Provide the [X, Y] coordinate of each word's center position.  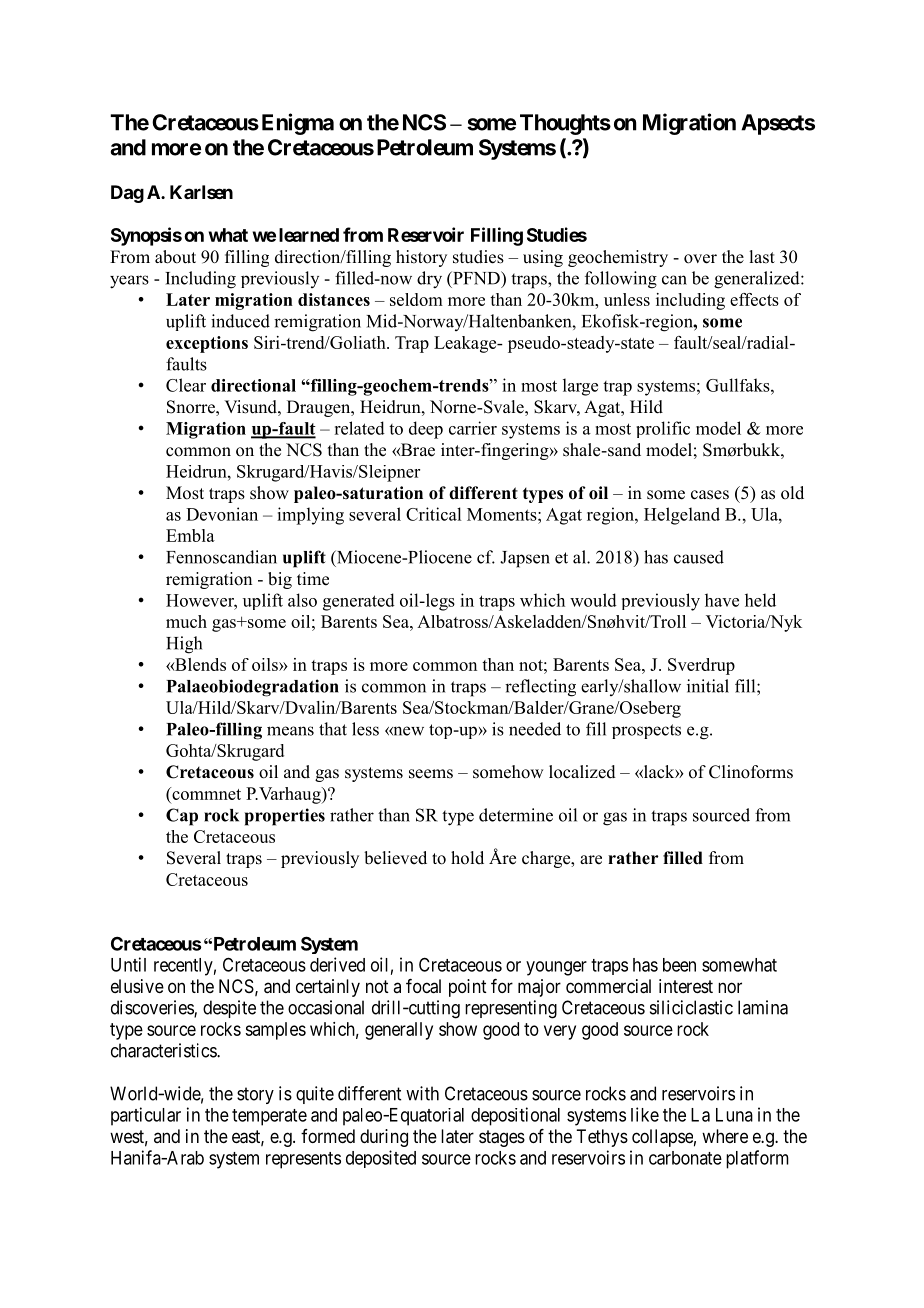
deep [426, 430]
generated [359, 602]
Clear [186, 385]
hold [467, 858]
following [621, 280]
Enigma [298, 124]
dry [429, 280]
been [679, 965]
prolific [663, 429]
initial [708, 686]
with [422, 1093]
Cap [182, 817]
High [184, 645]
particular [146, 1116]
